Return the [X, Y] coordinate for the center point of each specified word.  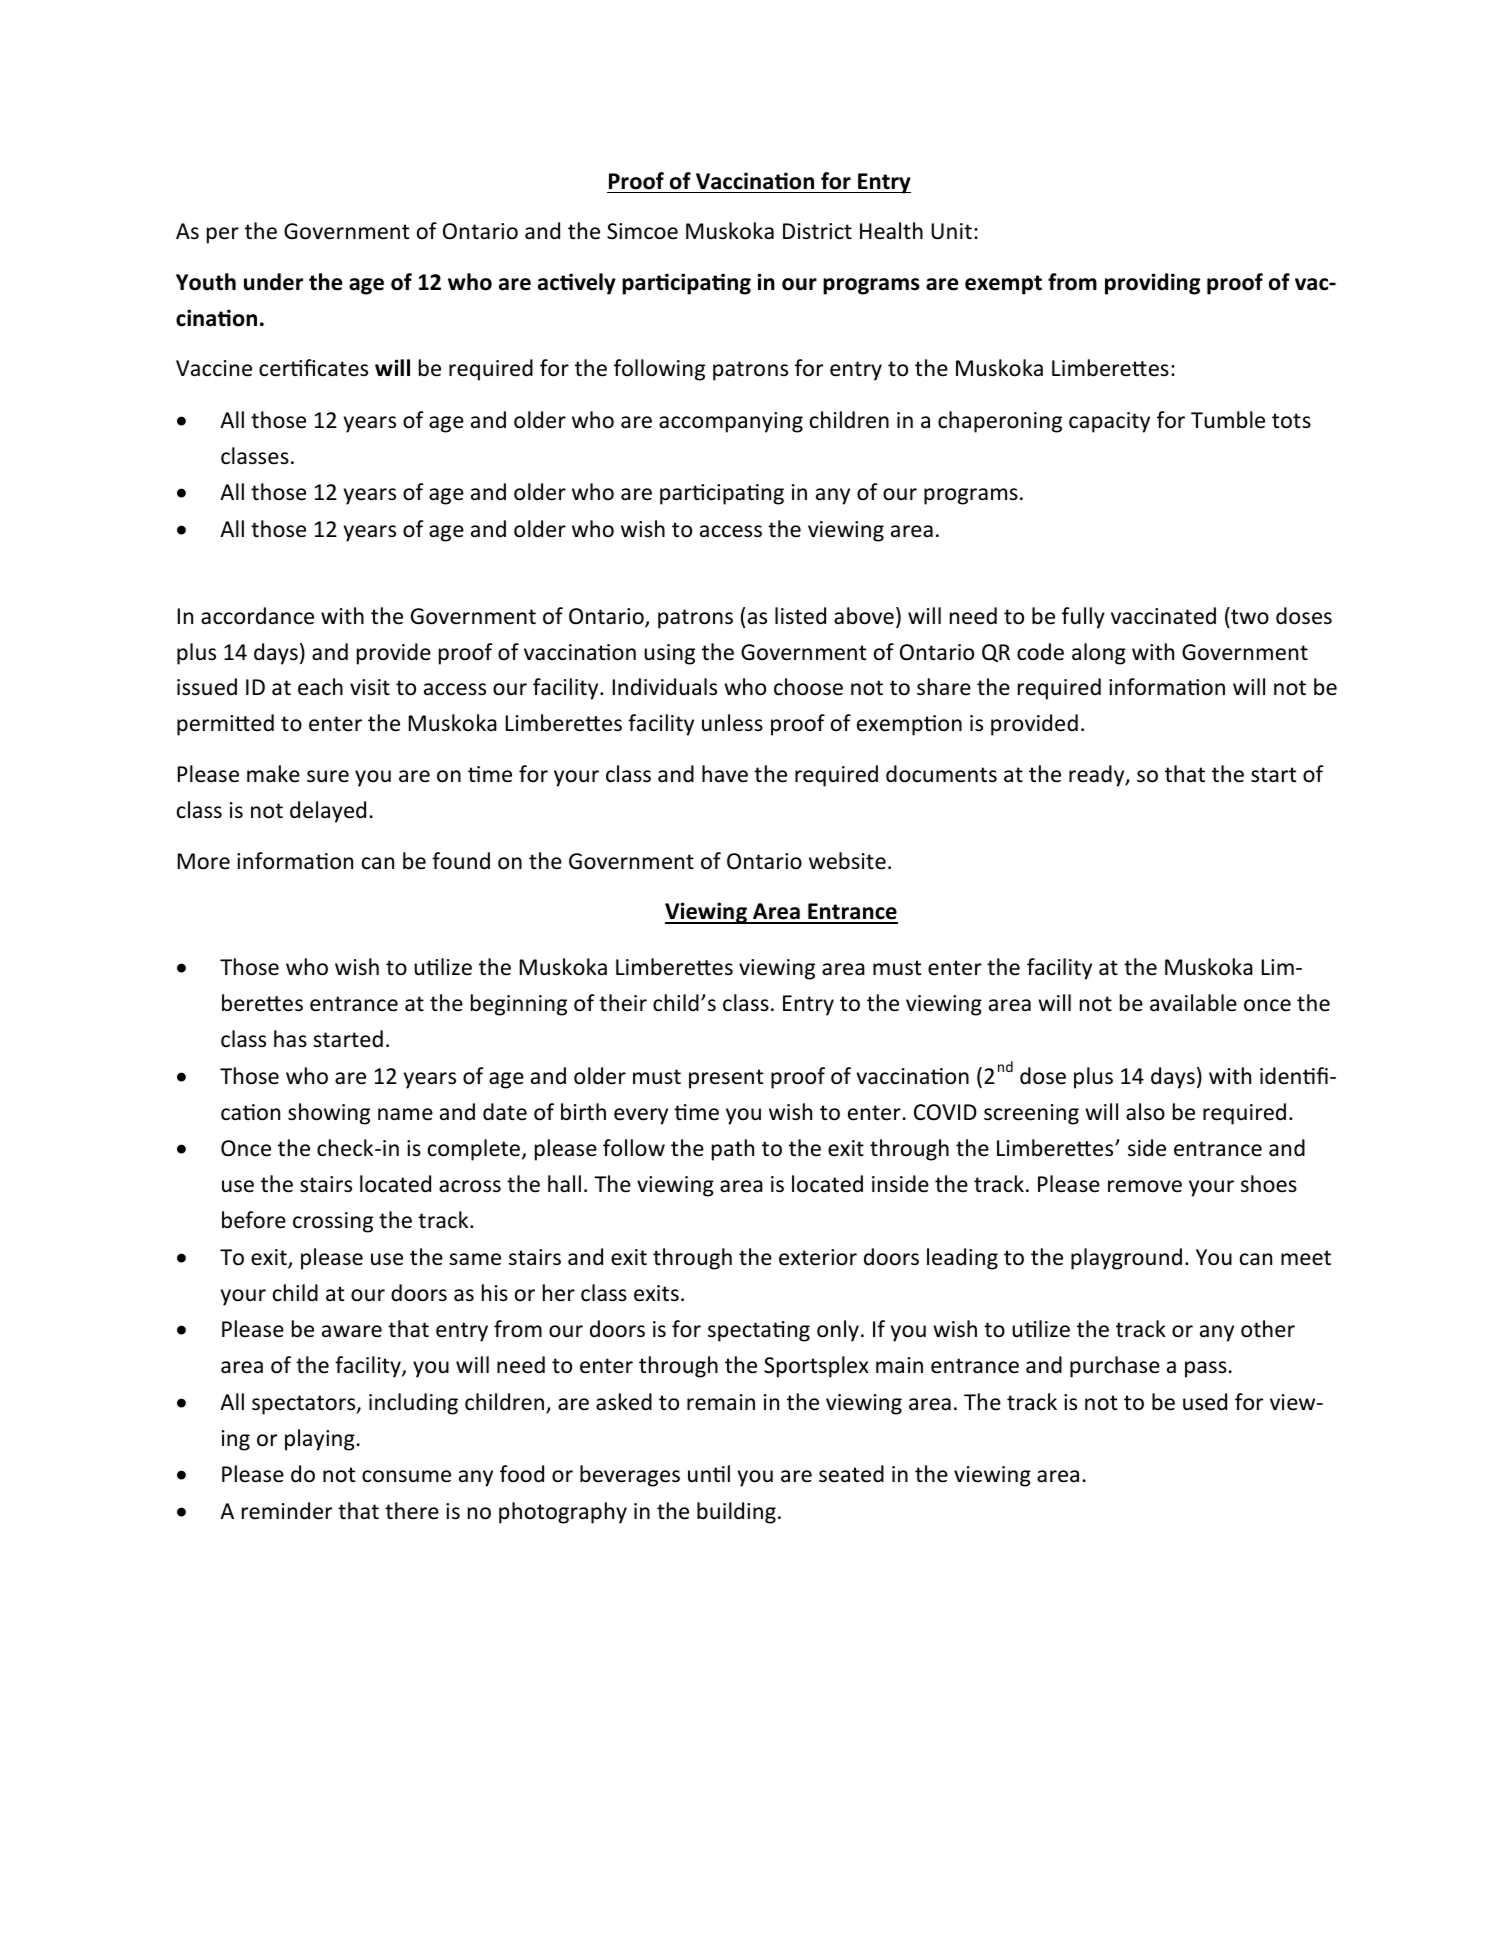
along [1099, 654]
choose [808, 687]
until [709, 1474]
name [405, 1114]
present [726, 1079]
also [1145, 1112]
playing [320, 1440]
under [273, 282]
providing [1152, 284]
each [320, 687]
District [817, 231]
